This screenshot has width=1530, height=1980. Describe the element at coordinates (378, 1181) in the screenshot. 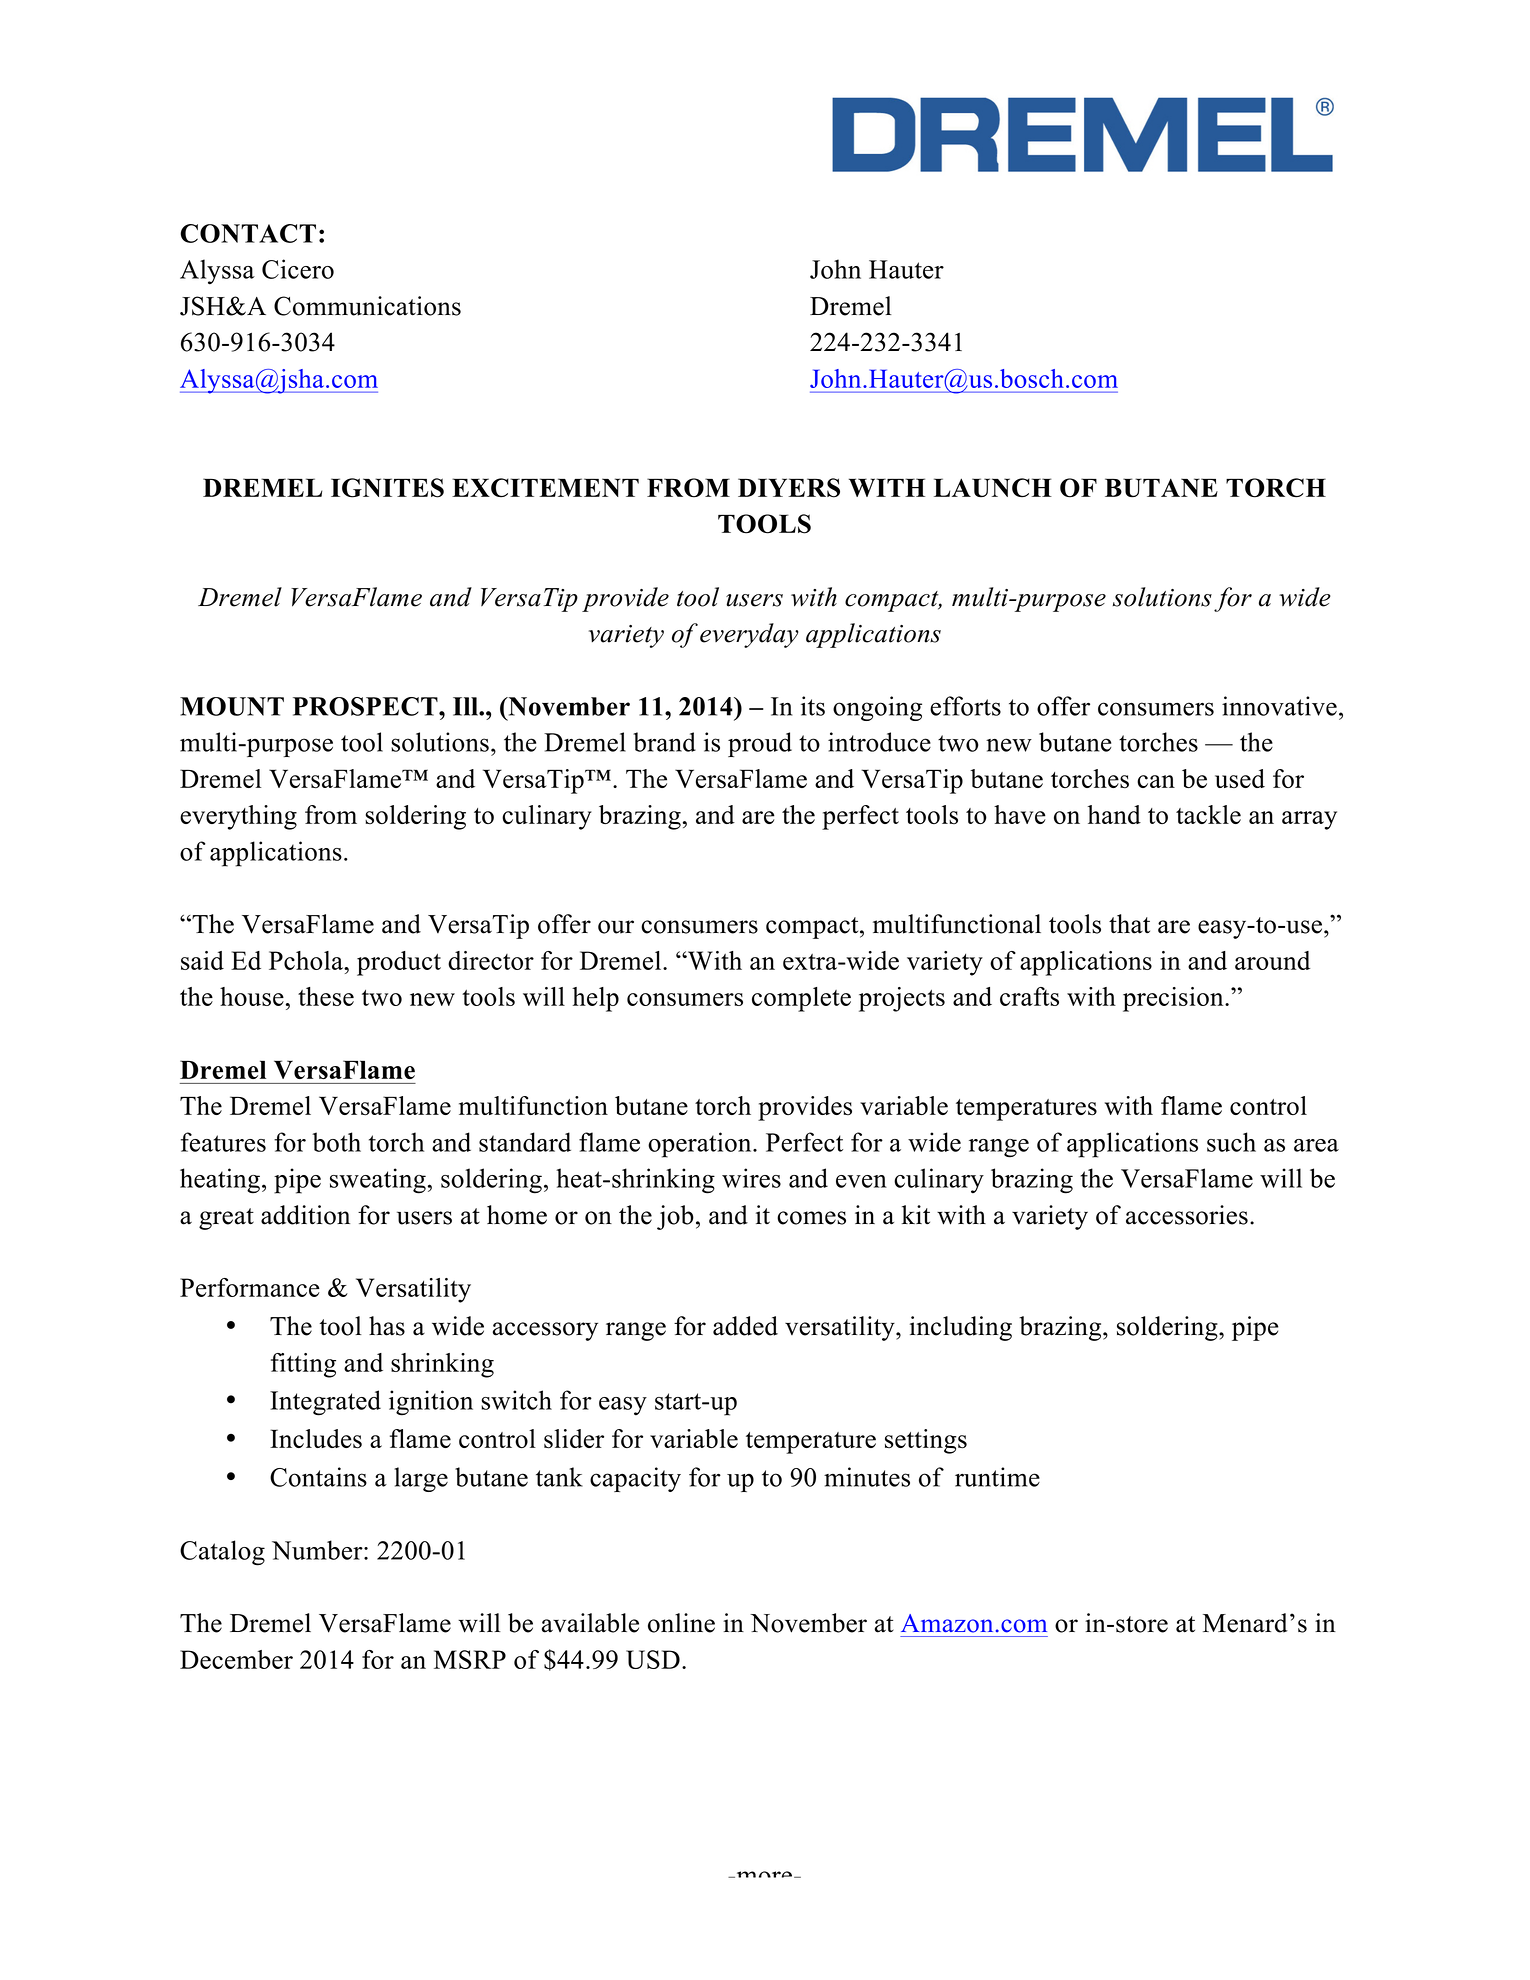

I see `sweating` at that location.
